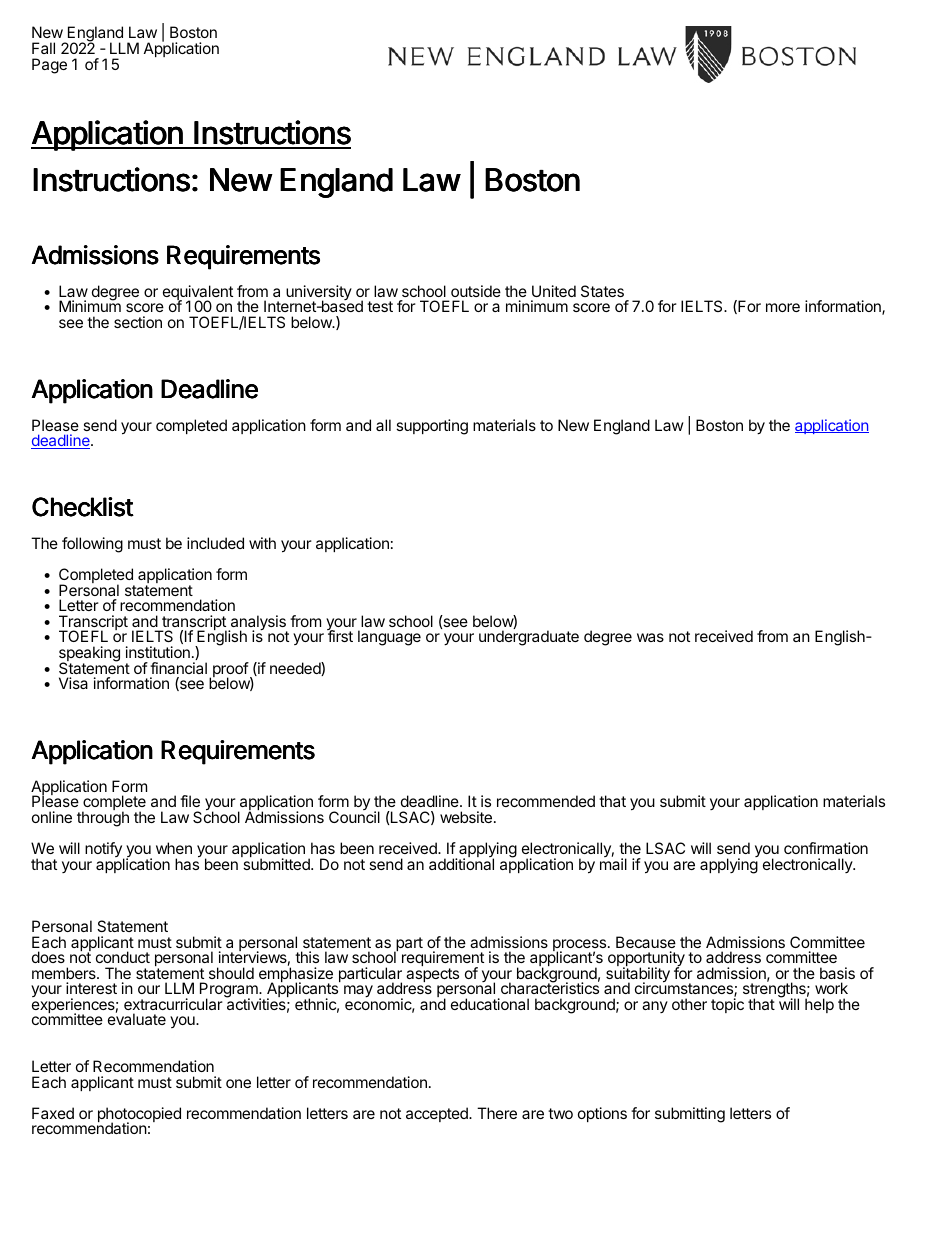 The image size is (952, 1233). I want to click on language, so click(389, 638).
